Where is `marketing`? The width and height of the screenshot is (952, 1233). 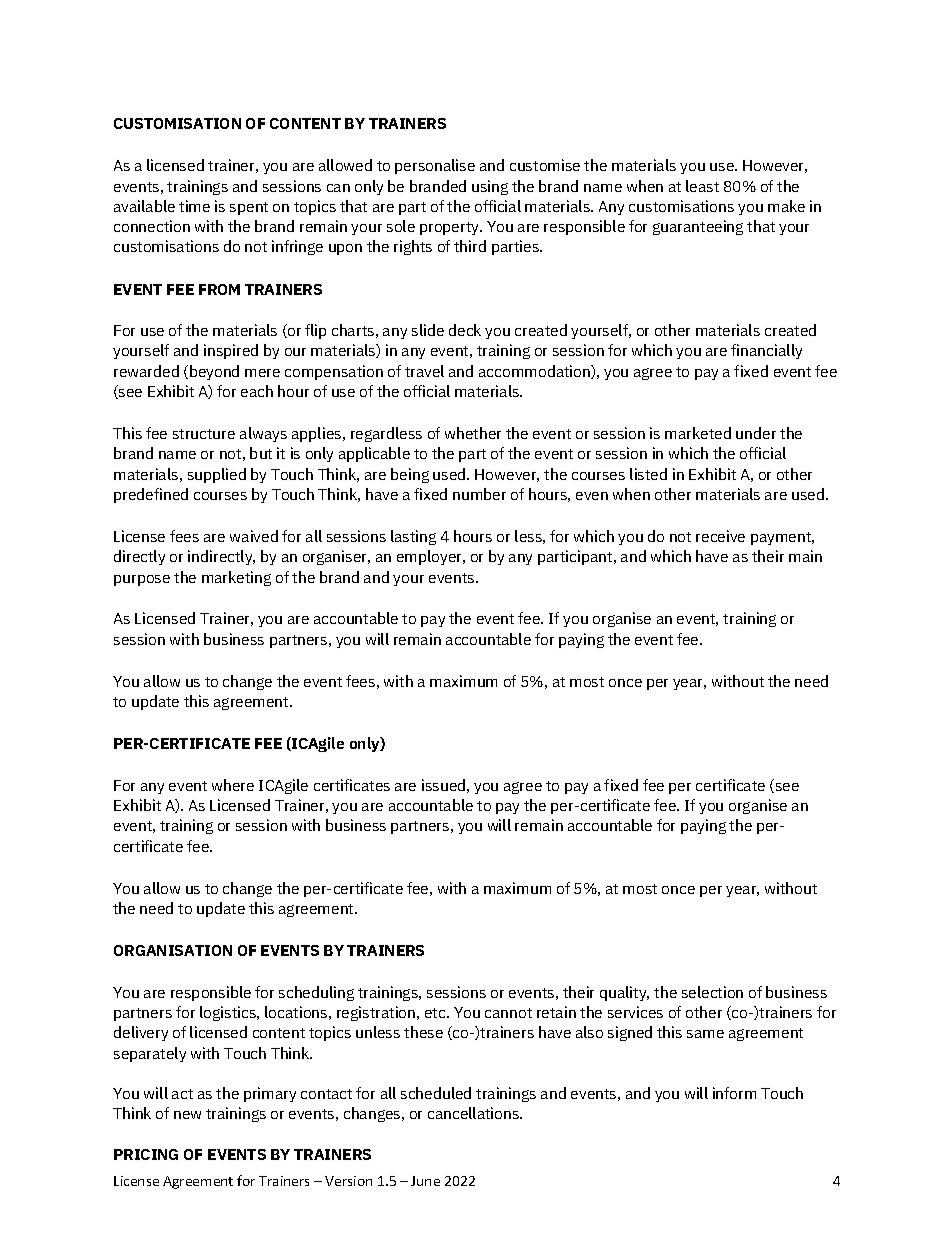
marketing is located at coordinates (236, 578).
